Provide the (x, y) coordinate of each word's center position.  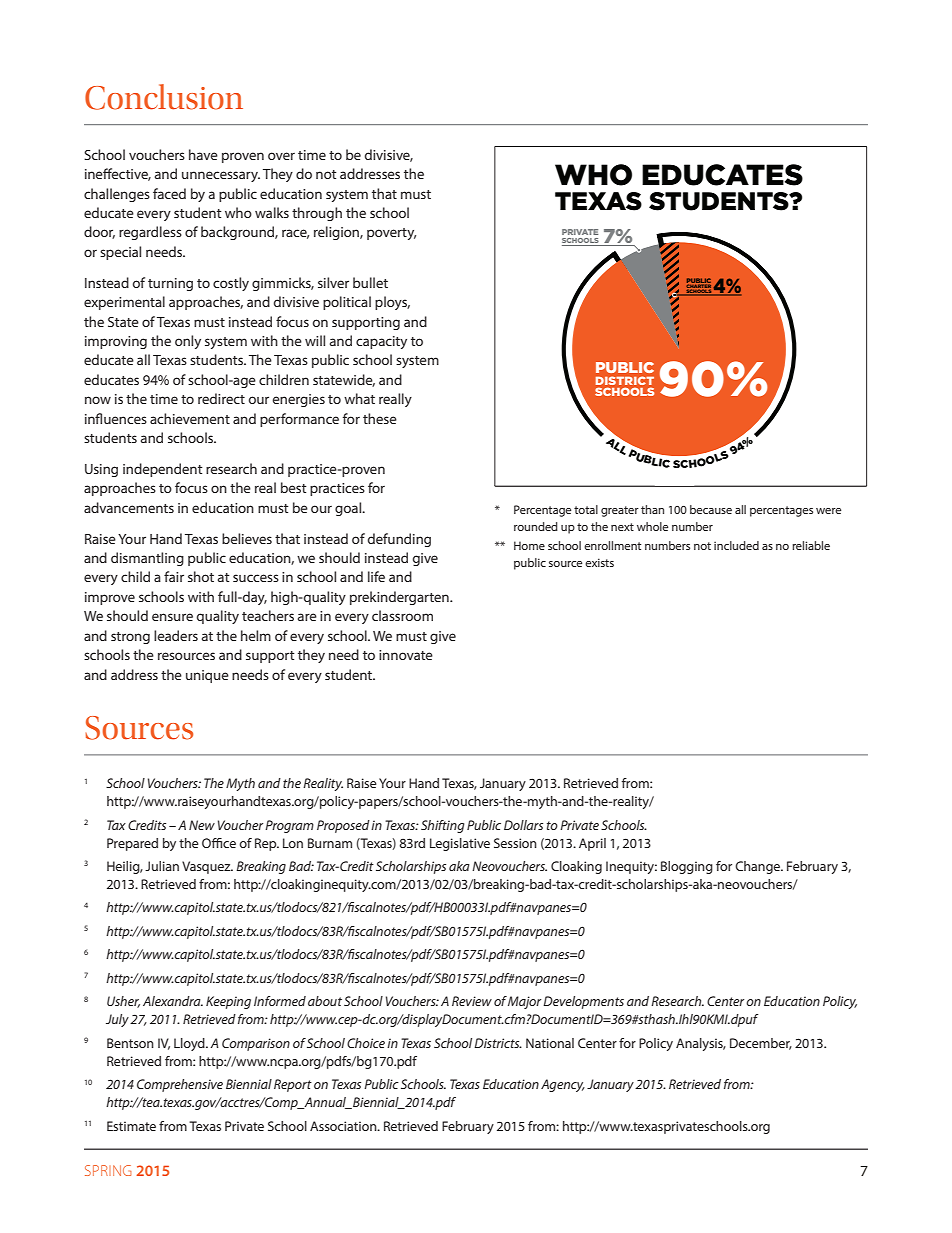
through (317, 214)
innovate (406, 655)
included (736, 545)
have (203, 154)
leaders (176, 635)
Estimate (131, 1126)
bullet (370, 282)
